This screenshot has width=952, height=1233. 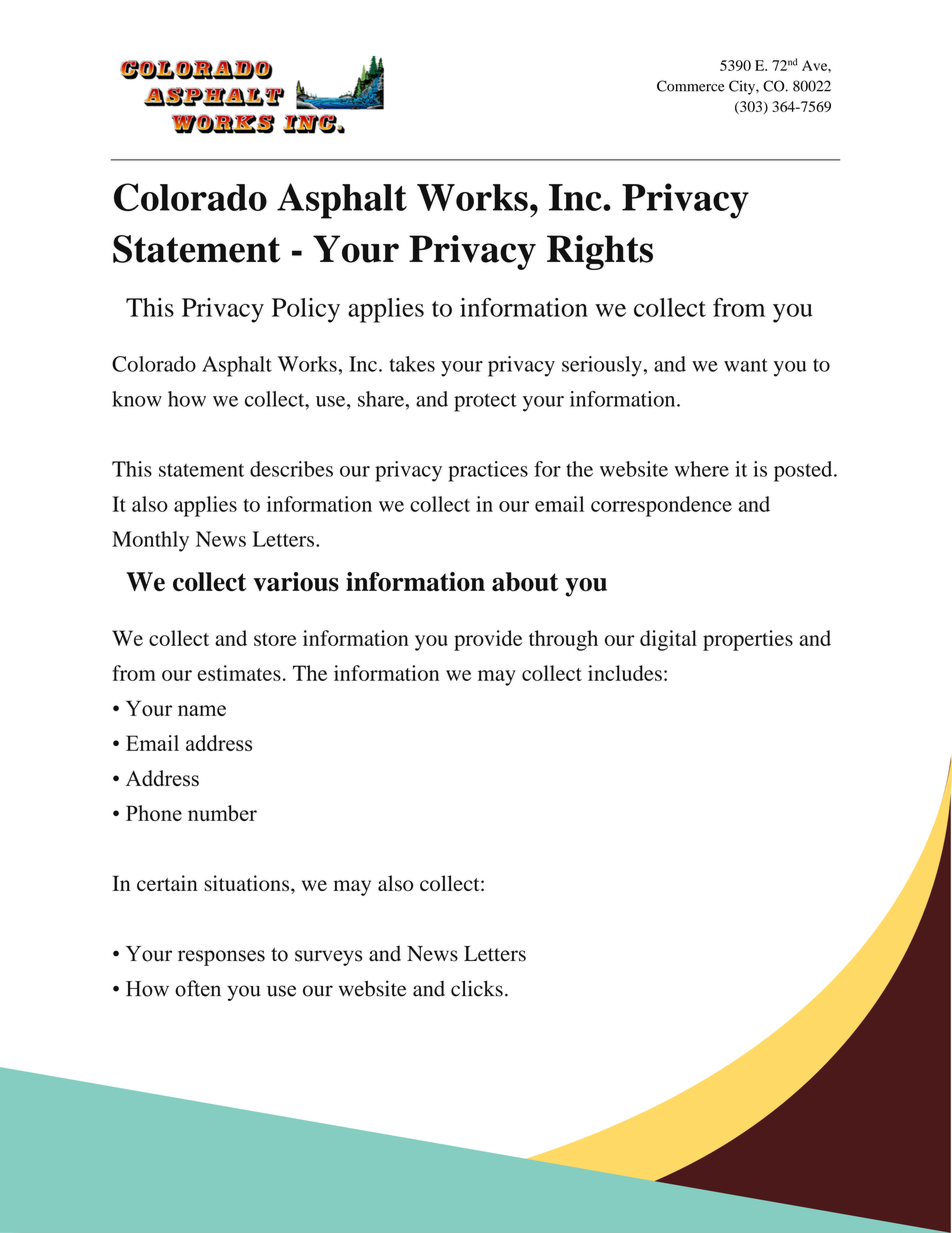 What do you see at coordinates (691, 86) in the screenshot?
I see `Commerce` at bounding box center [691, 86].
